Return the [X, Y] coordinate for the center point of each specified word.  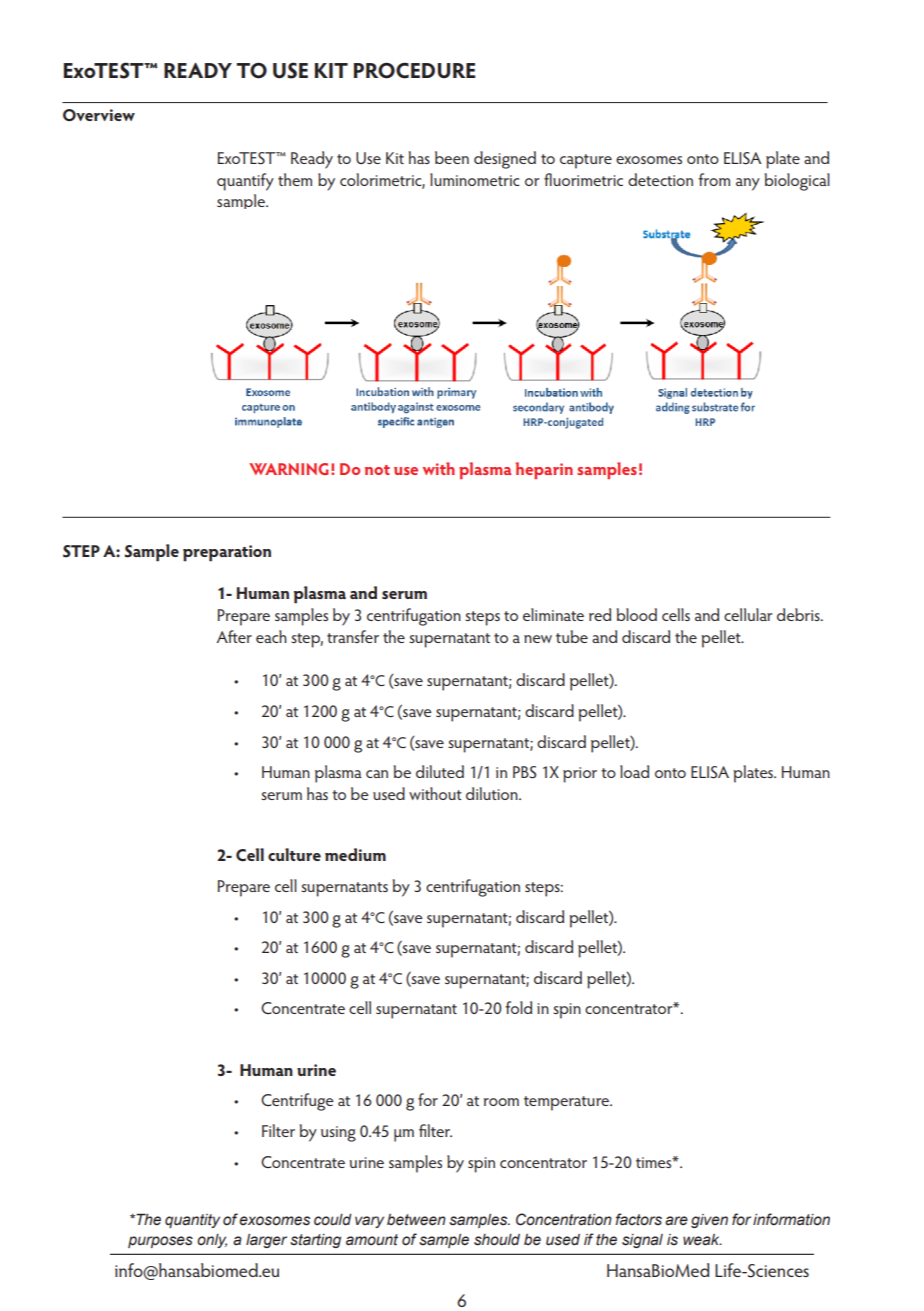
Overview [99, 115]
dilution [493, 793]
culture [294, 854]
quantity [192, 1221]
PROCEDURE [414, 70]
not [377, 470]
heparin [544, 470]
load [634, 771]
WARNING [289, 469]
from [714, 179]
